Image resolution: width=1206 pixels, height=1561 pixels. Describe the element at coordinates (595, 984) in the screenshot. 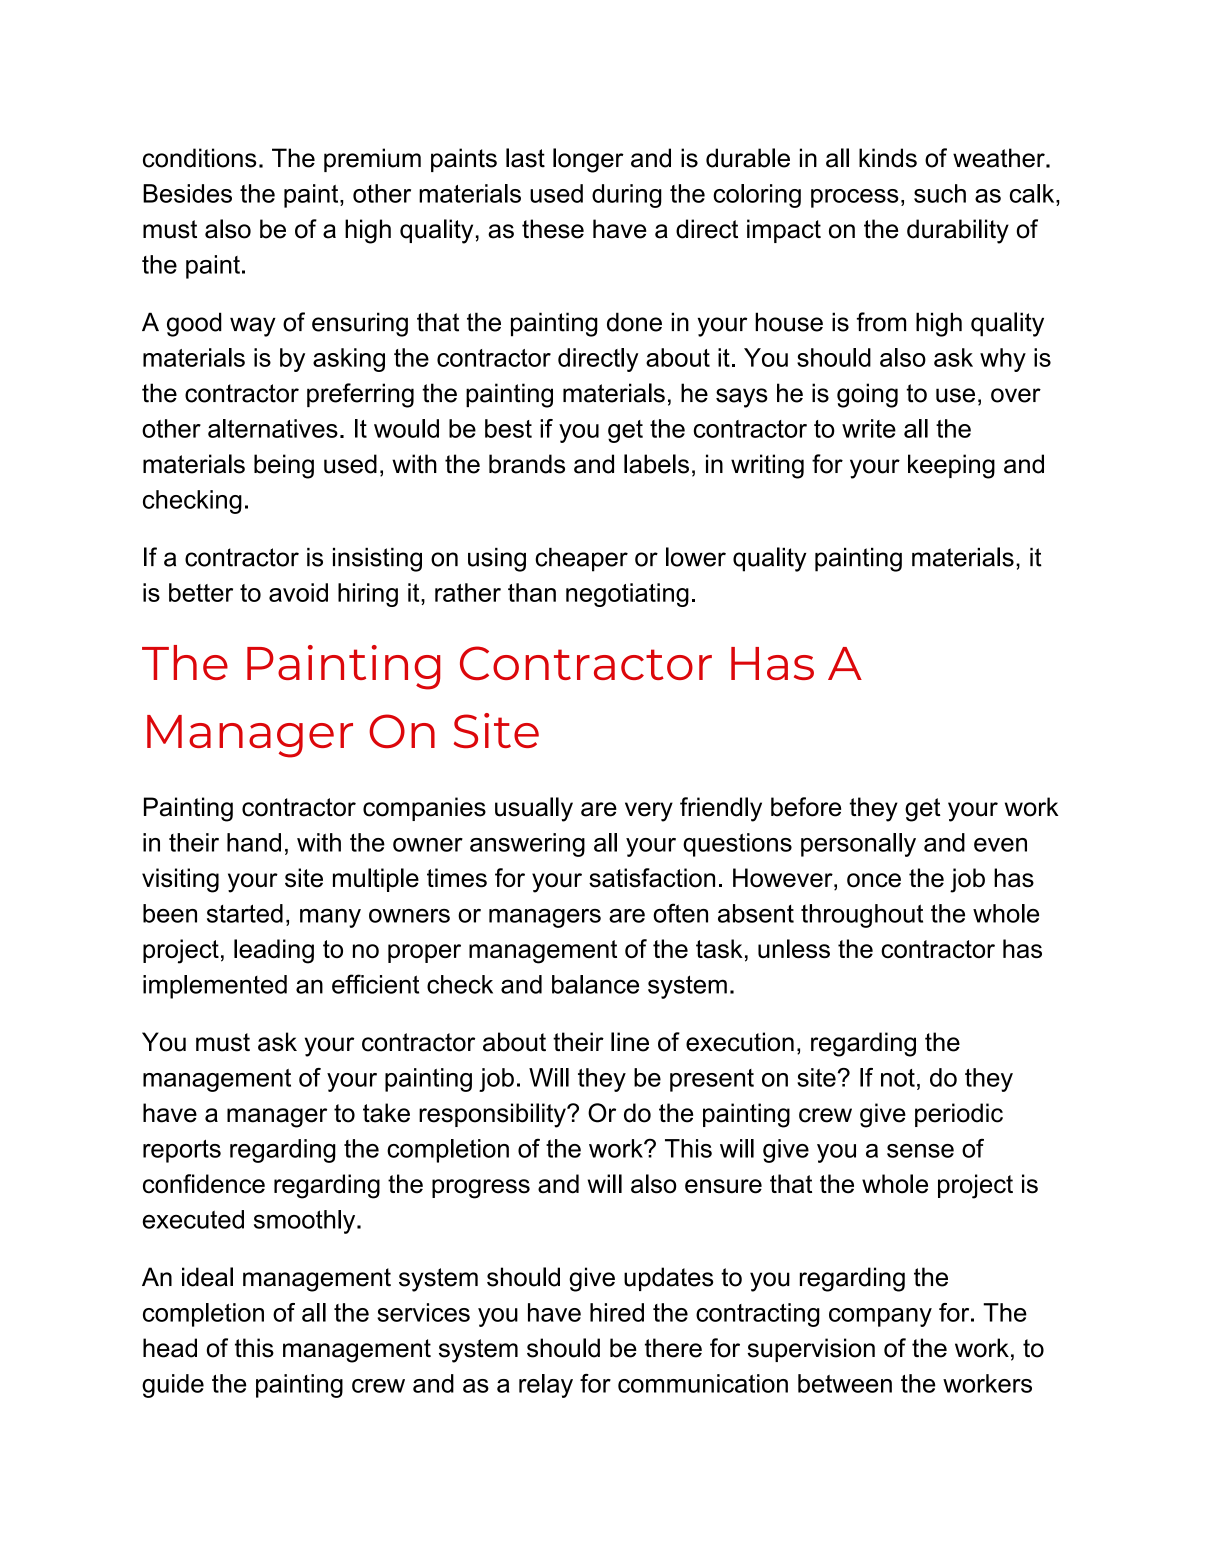

I see `balance` at that location.
